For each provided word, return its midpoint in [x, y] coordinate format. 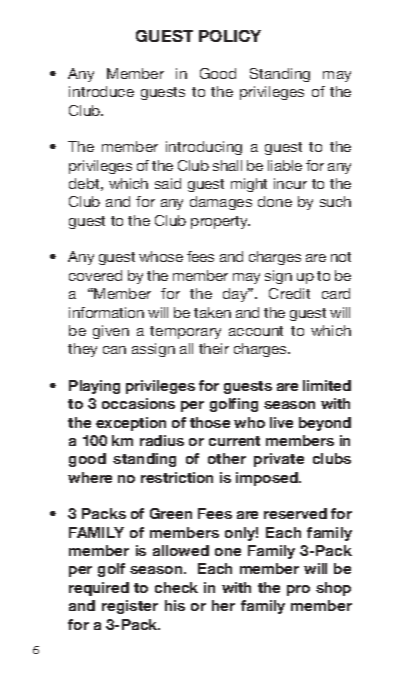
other [227, 458]
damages [221, 203]
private [279, 460]
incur [290, 183]
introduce [101, 91]
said [168, 183]
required [99, 589]
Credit [289, 293]
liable [285, 165]
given [111, 332]
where [90, 477]
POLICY [230, 36]
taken [212, 312]
